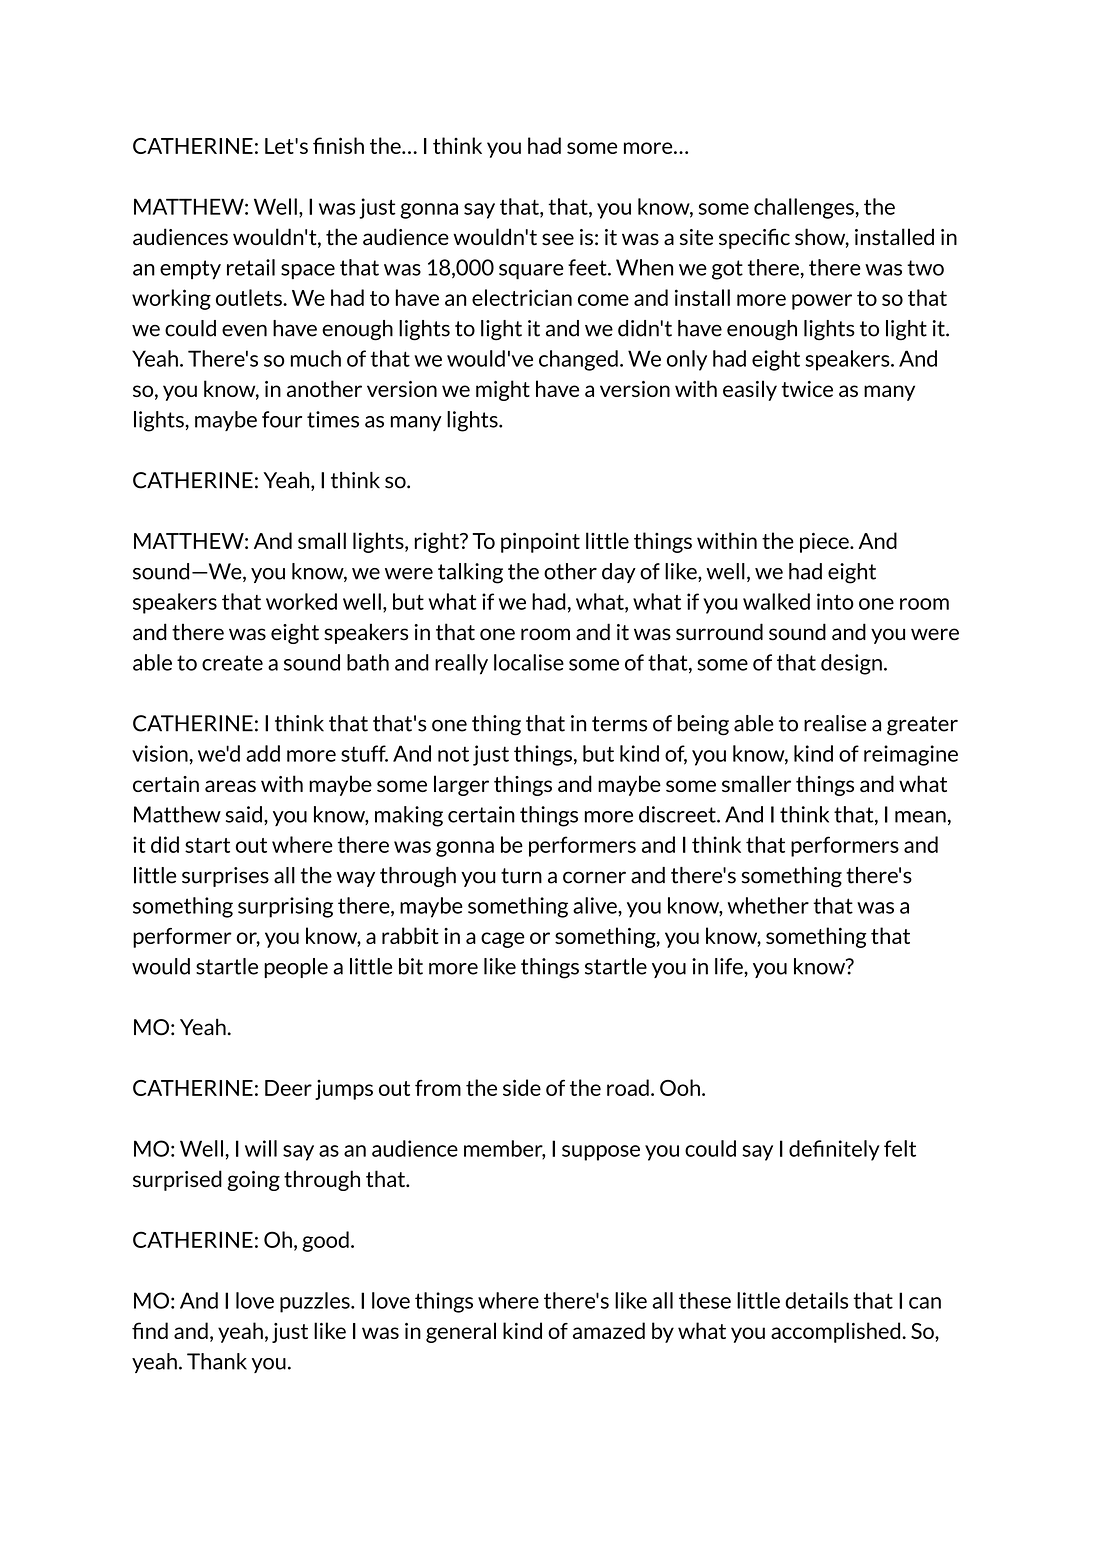 This image has height=1545, width=1094. What do you see at coordinates (835, 723) in the image?
I see `realise` at bounding box center [835, 723].
